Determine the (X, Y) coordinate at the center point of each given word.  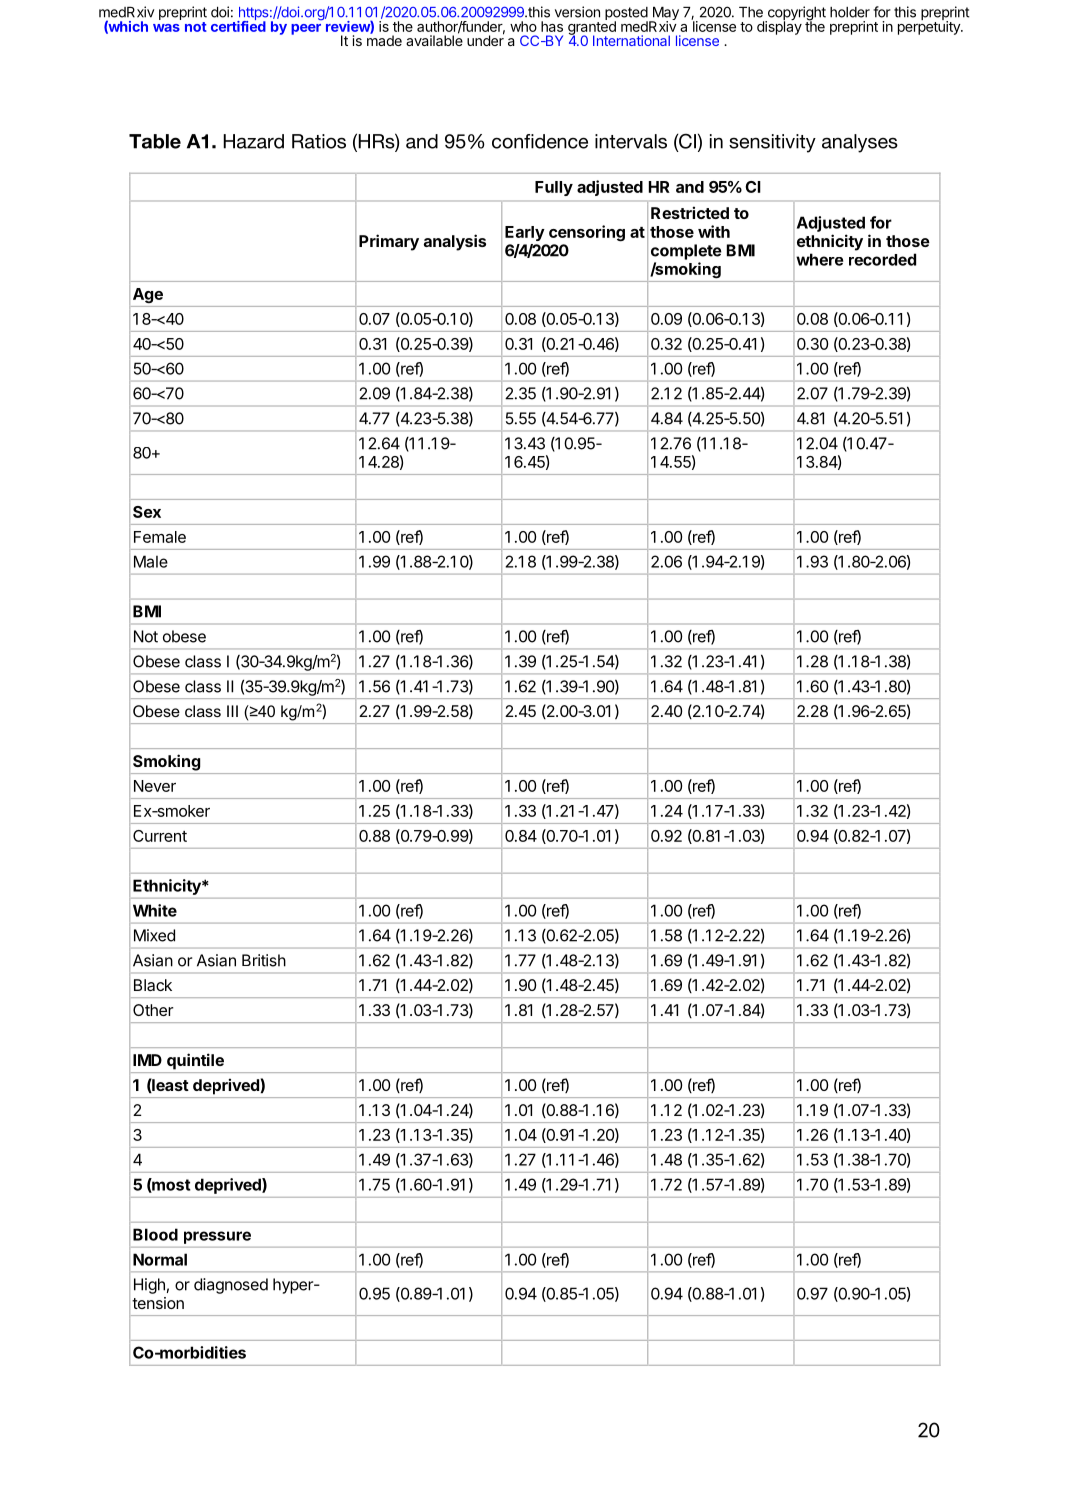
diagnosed (231, 1286)
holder (850, 12)
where (819, 259)
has (552, 26)
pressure (217, 1237)
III (232, 711)
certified (238, 25)
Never (155, 786)
